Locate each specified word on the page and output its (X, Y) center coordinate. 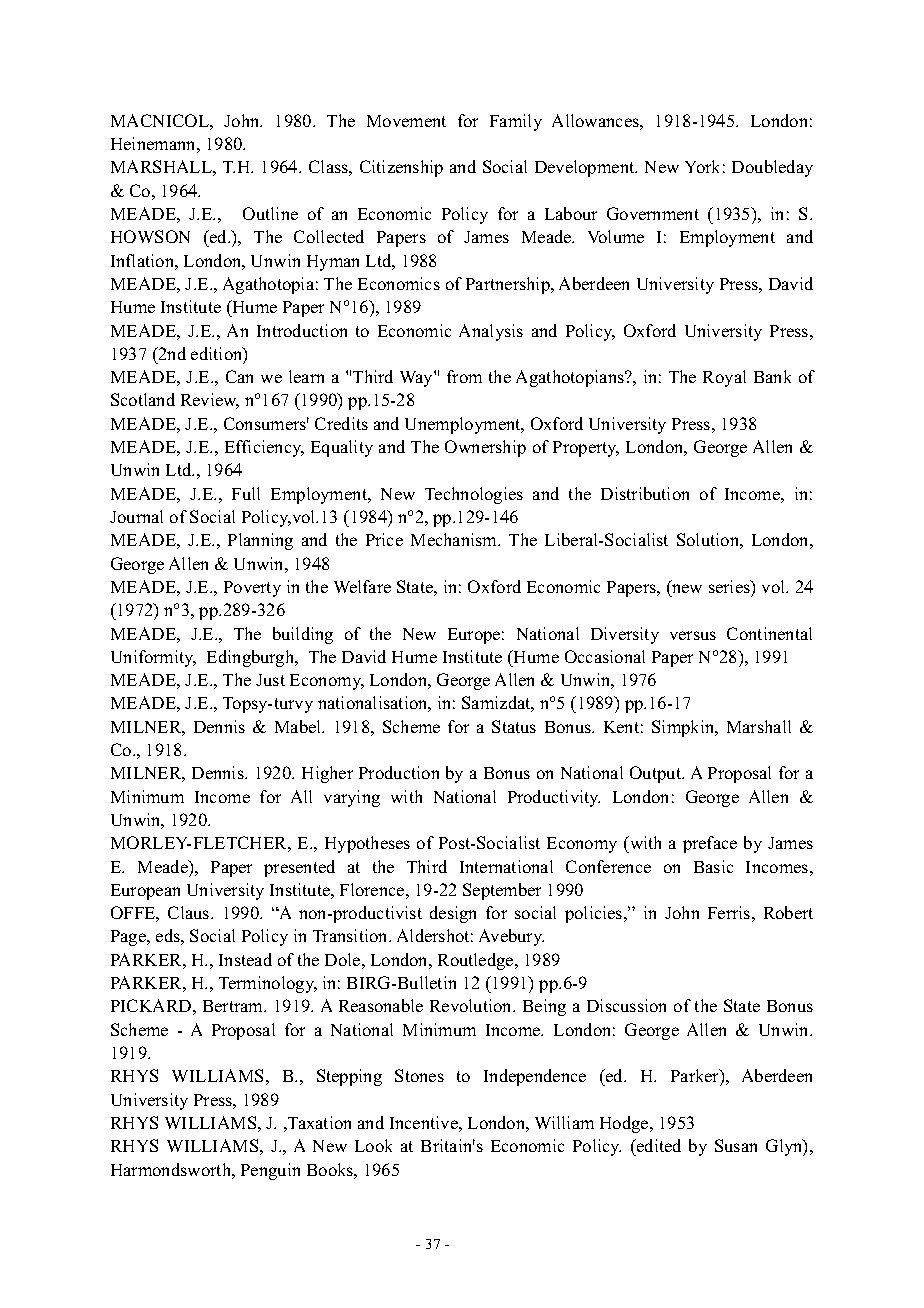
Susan (736, 1145)
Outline (270, 213)
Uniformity (153, 658)
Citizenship (401, 168)
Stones (419, 1075)
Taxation (318, 1123)
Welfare (362, 586)
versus (693, 635)
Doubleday (772, 168)
